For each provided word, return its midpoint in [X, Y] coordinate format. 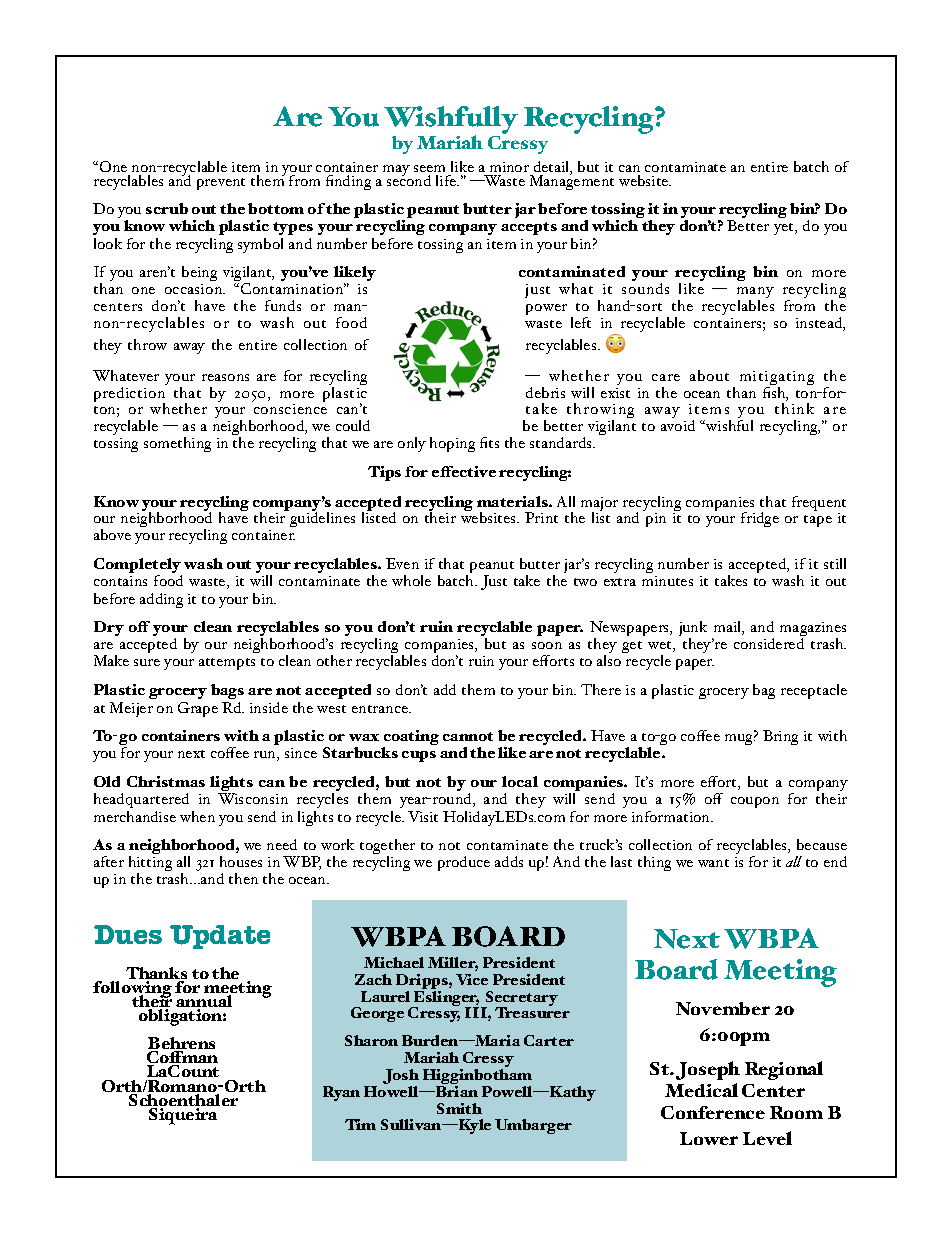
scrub [167, 208]
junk [693, 630]
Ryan [341, 1093]
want [713, 863]
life [447, 180]
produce [464, 863]
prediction [129, 396]
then [243, 878]
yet [785, 229]
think [794, 407]
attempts [227, 664]
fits [489, 442]
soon [547, 645]
